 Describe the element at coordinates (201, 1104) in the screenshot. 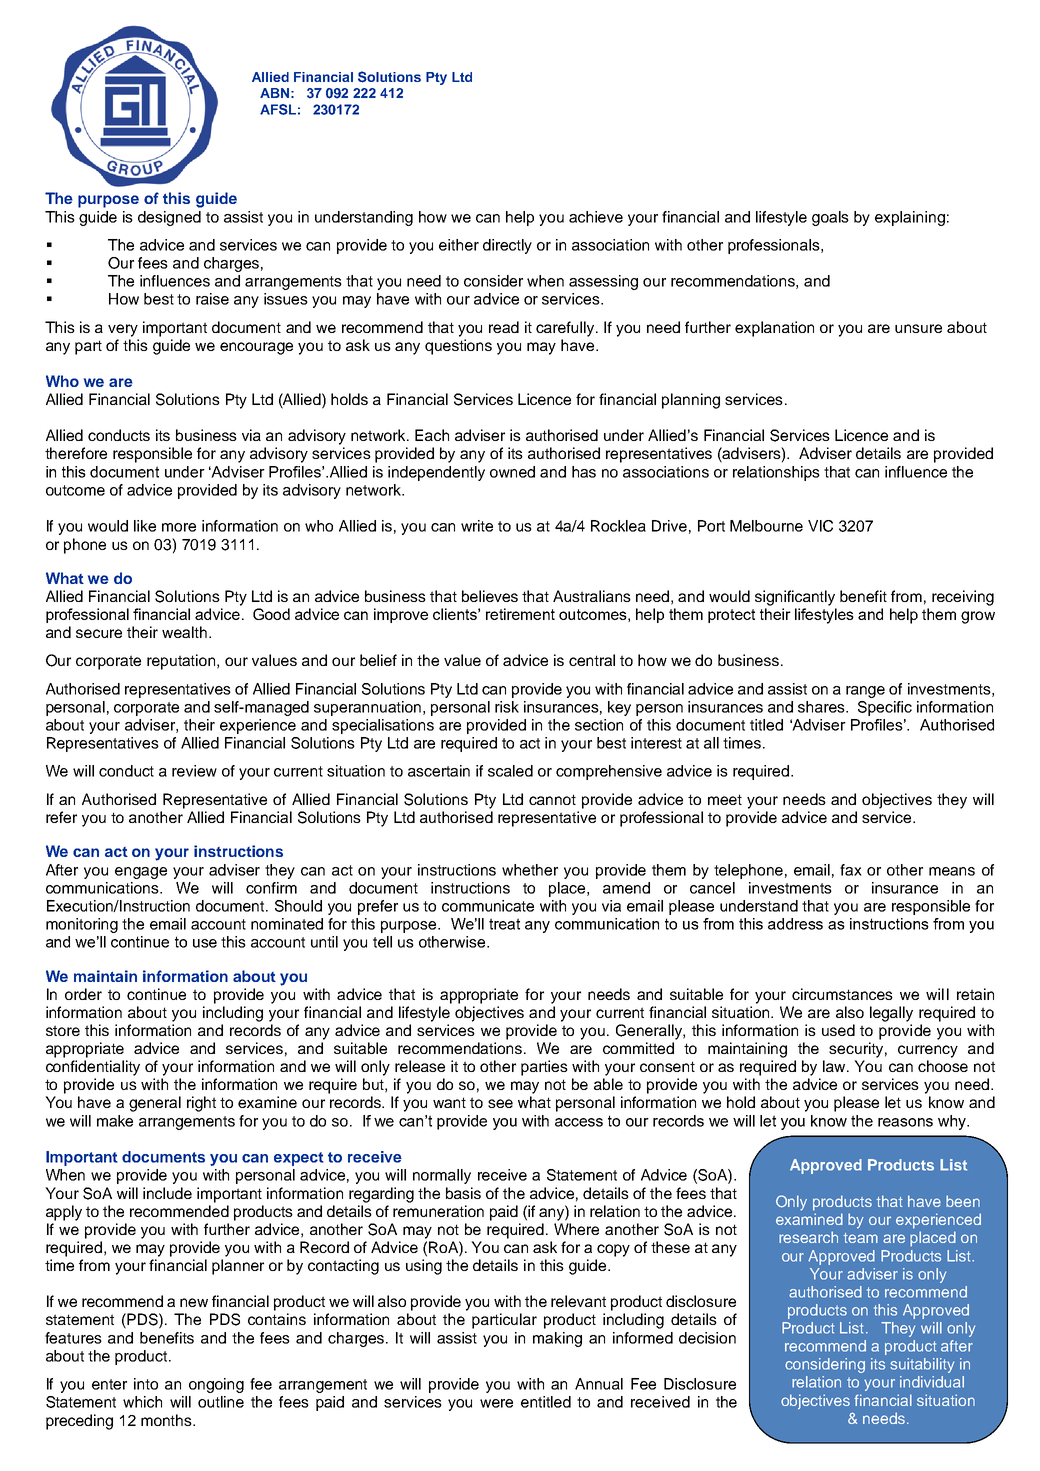

I see `right` at that location.
